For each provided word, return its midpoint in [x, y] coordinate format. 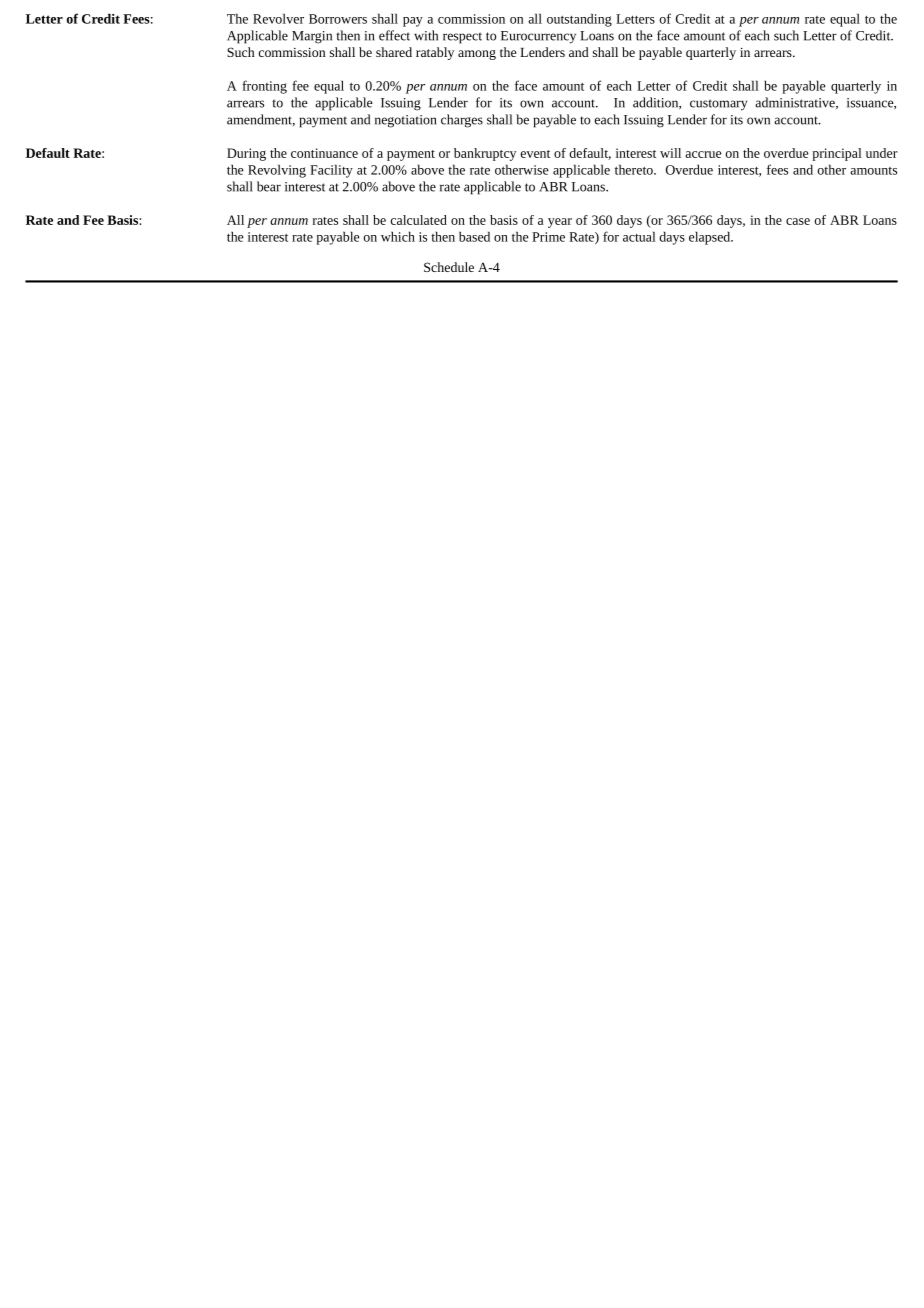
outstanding [579, 20]
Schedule [449, 267]
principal [837, 154]
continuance [324, 153]
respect [462, 38]
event [535, 154]
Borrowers [338, 19]
